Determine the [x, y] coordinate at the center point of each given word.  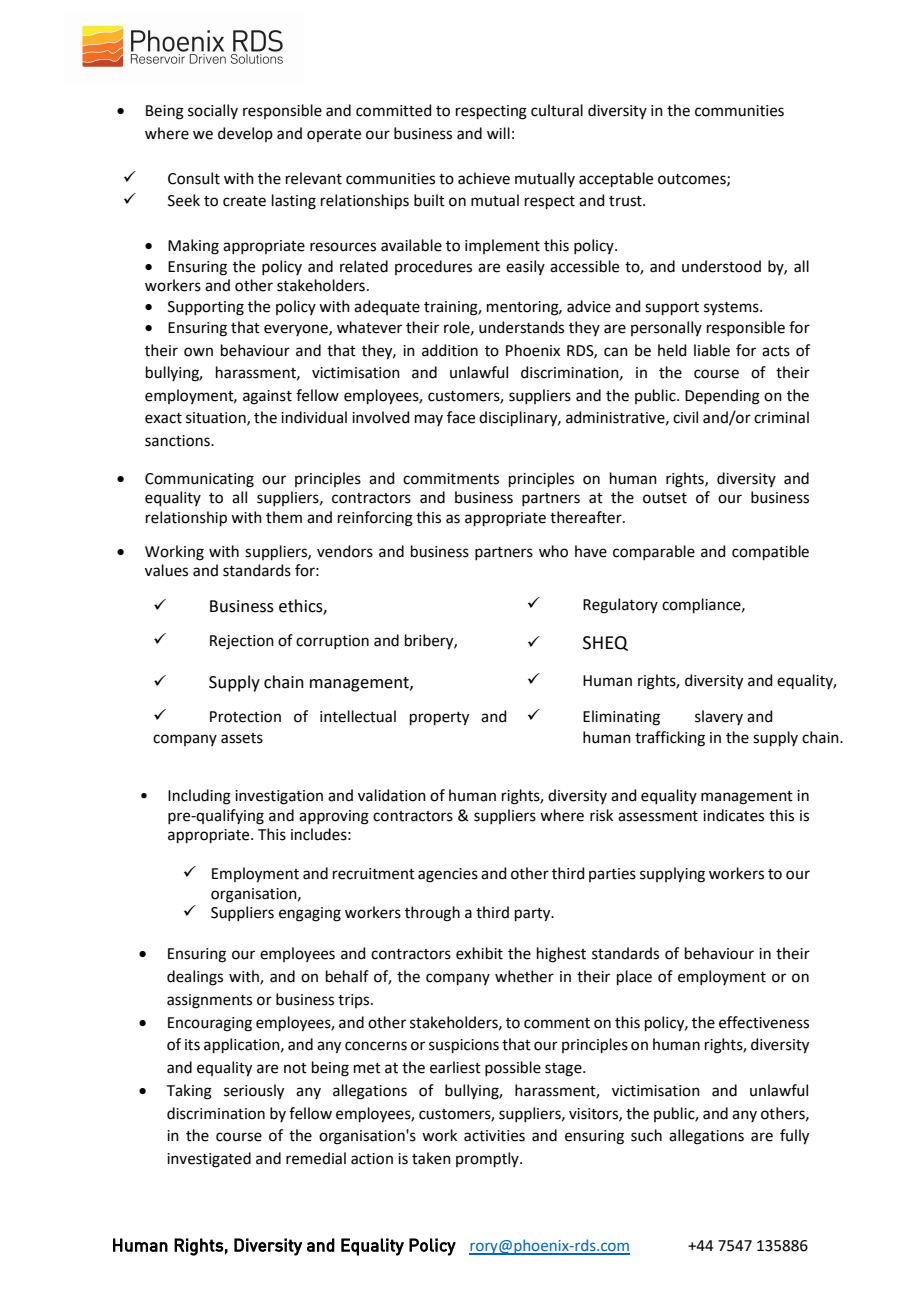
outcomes [693, 180]
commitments [451, 479]
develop [245, 134]
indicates [733, 815]
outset [665, 498]
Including [199, 797]
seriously [254, 1092]
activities [494, 1136]
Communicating [199, 480]
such [646, 1135]
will [498, 133]
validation [392, 795]
